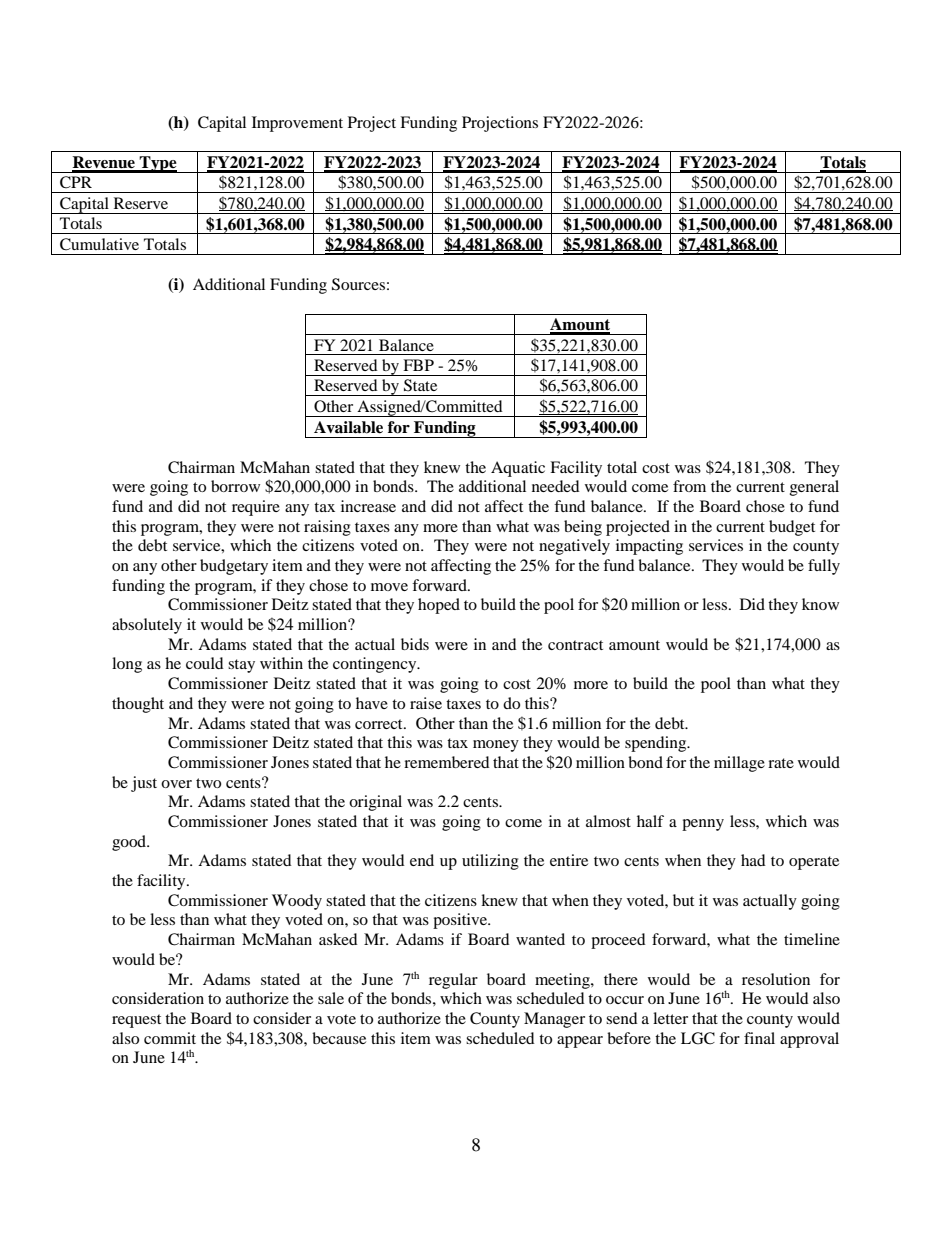 Image resolution: width=952 pixels, height=1233 pixels. I want to click on FBP, so click(418, 365).
